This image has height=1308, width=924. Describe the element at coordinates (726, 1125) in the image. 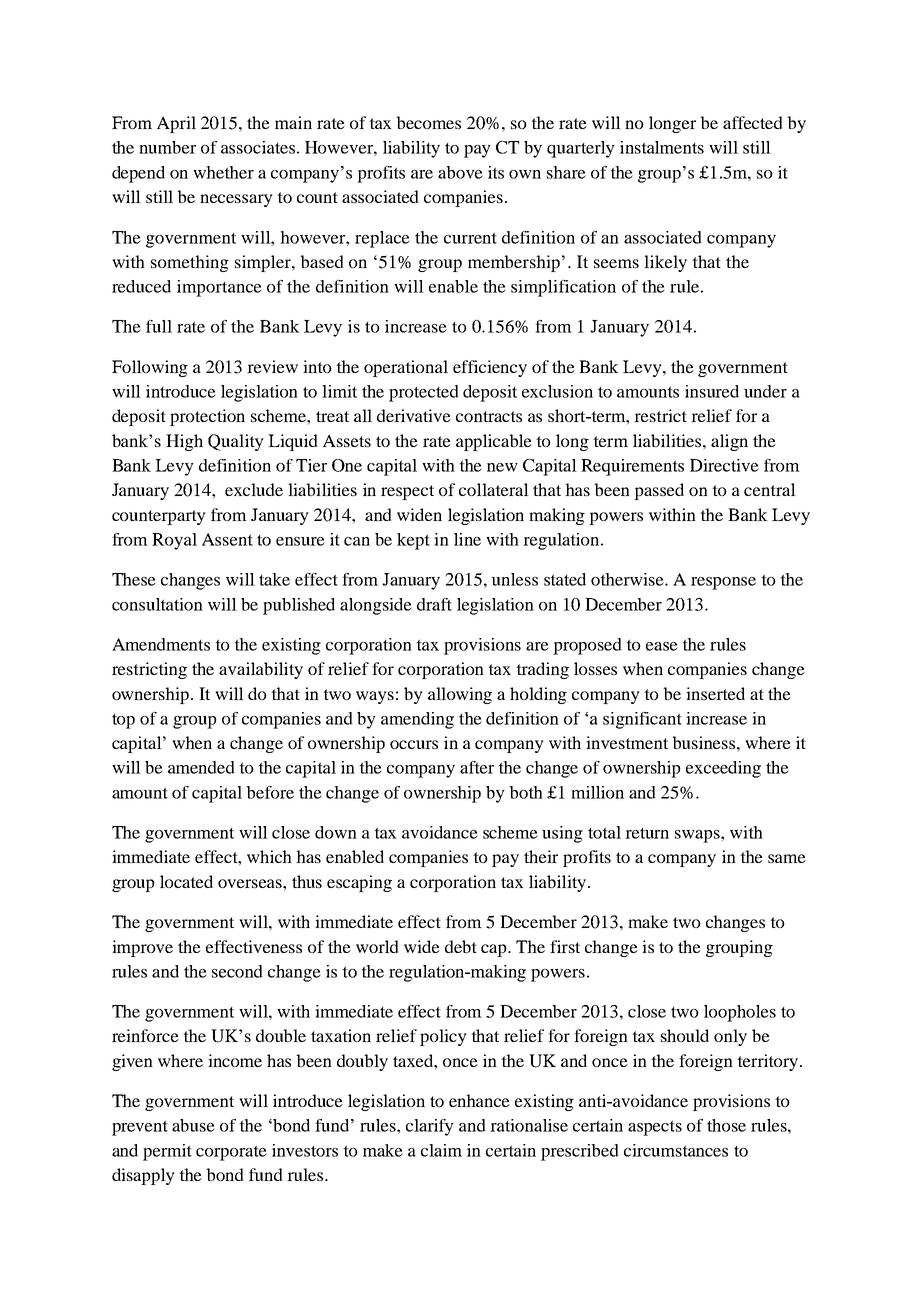

I see `those` at that location.
